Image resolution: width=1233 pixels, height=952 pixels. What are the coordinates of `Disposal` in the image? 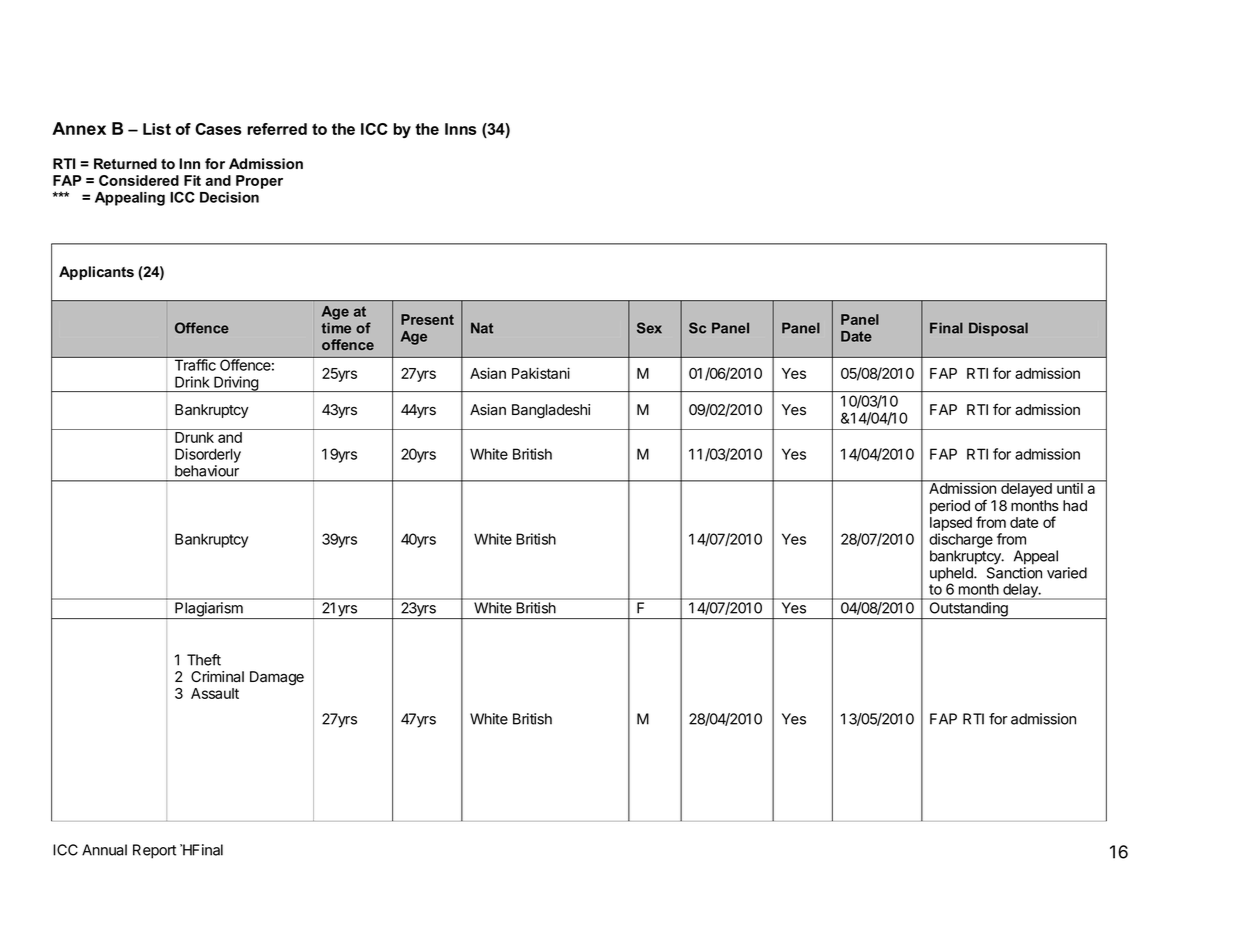 It's located at (998, 329).
